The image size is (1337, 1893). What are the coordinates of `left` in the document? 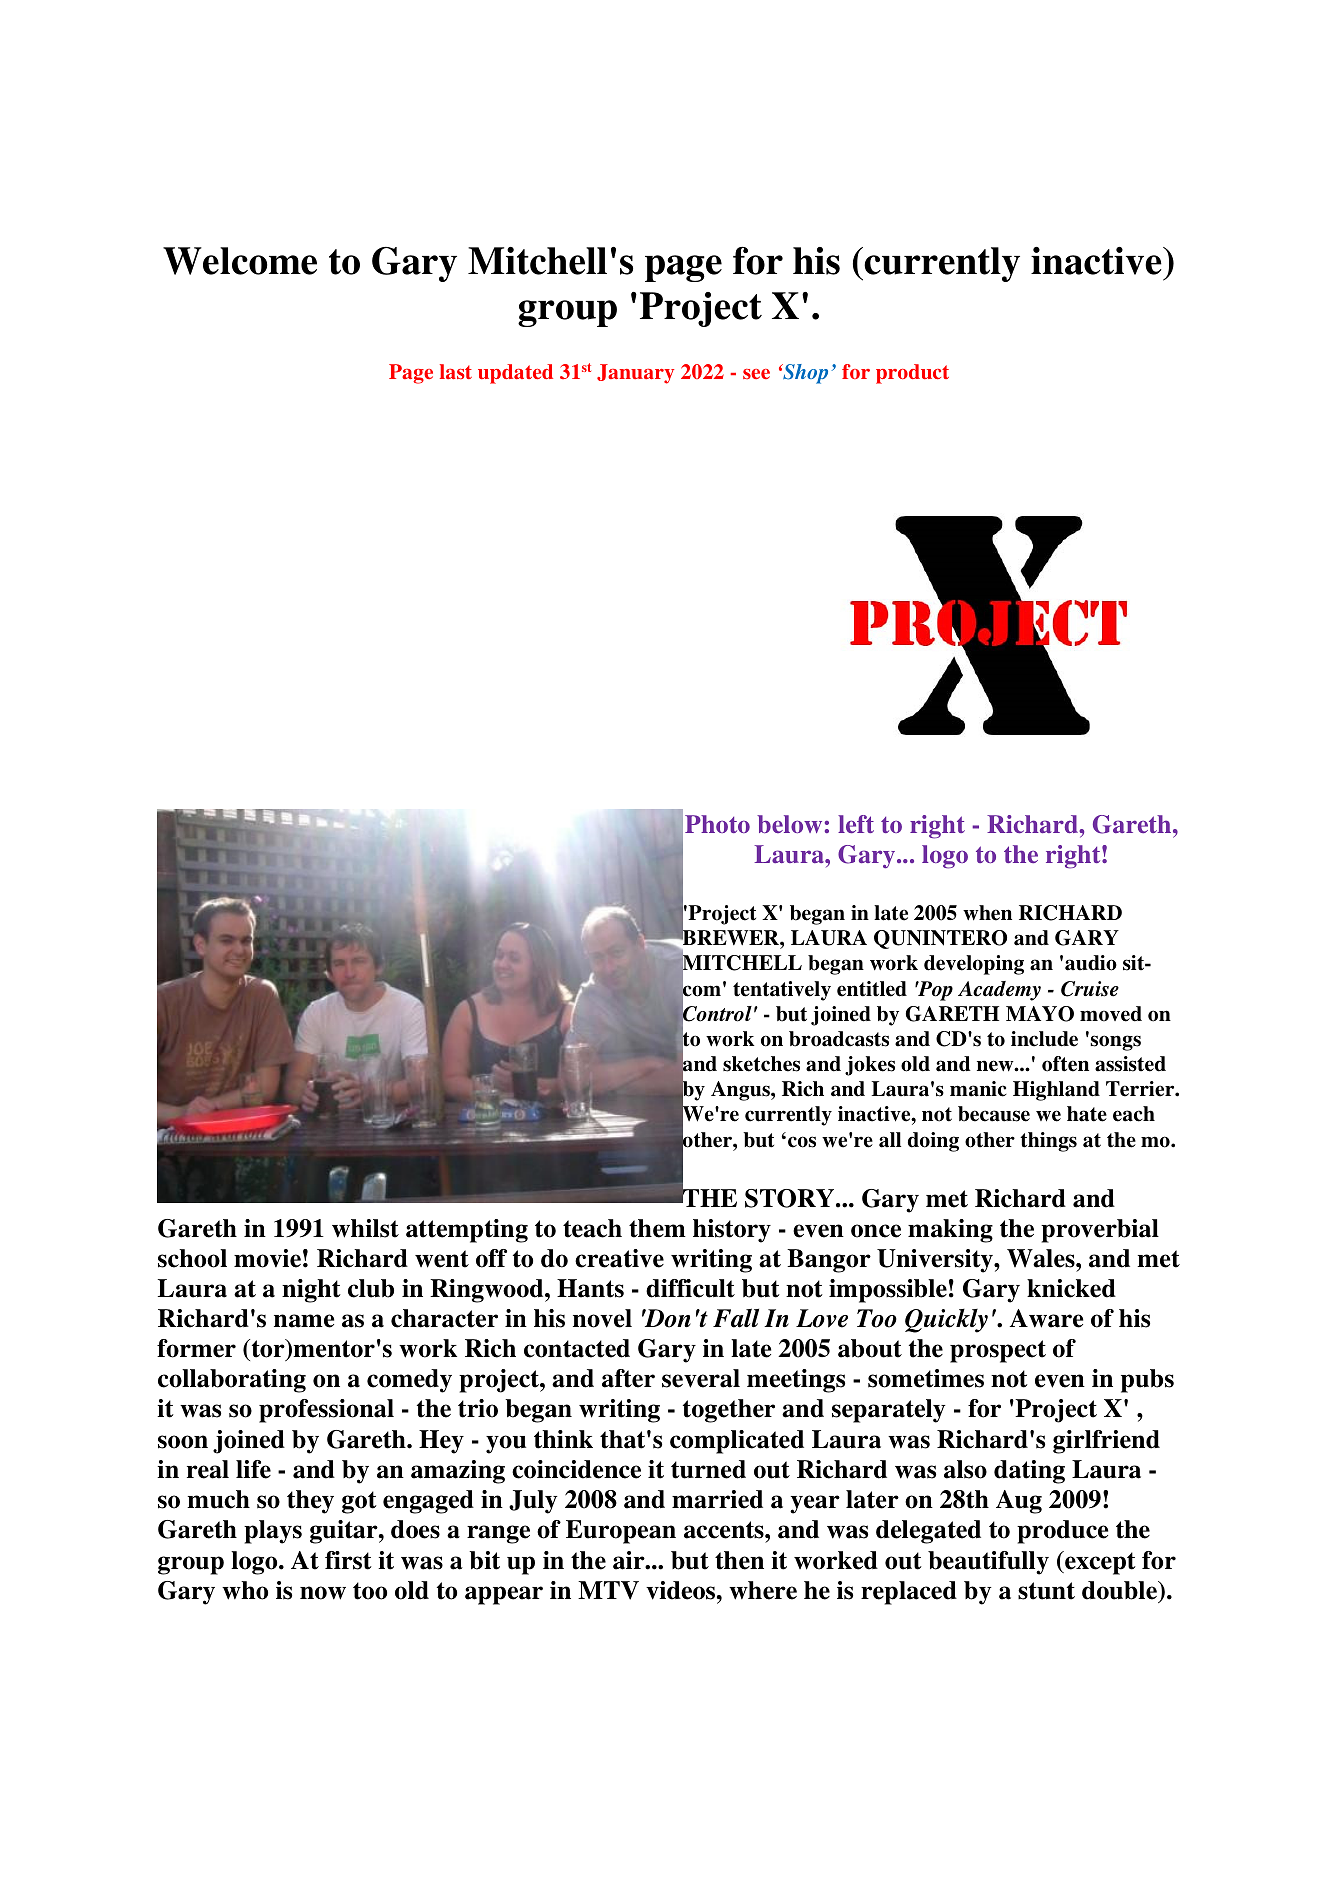 It's located at (856, 824).
